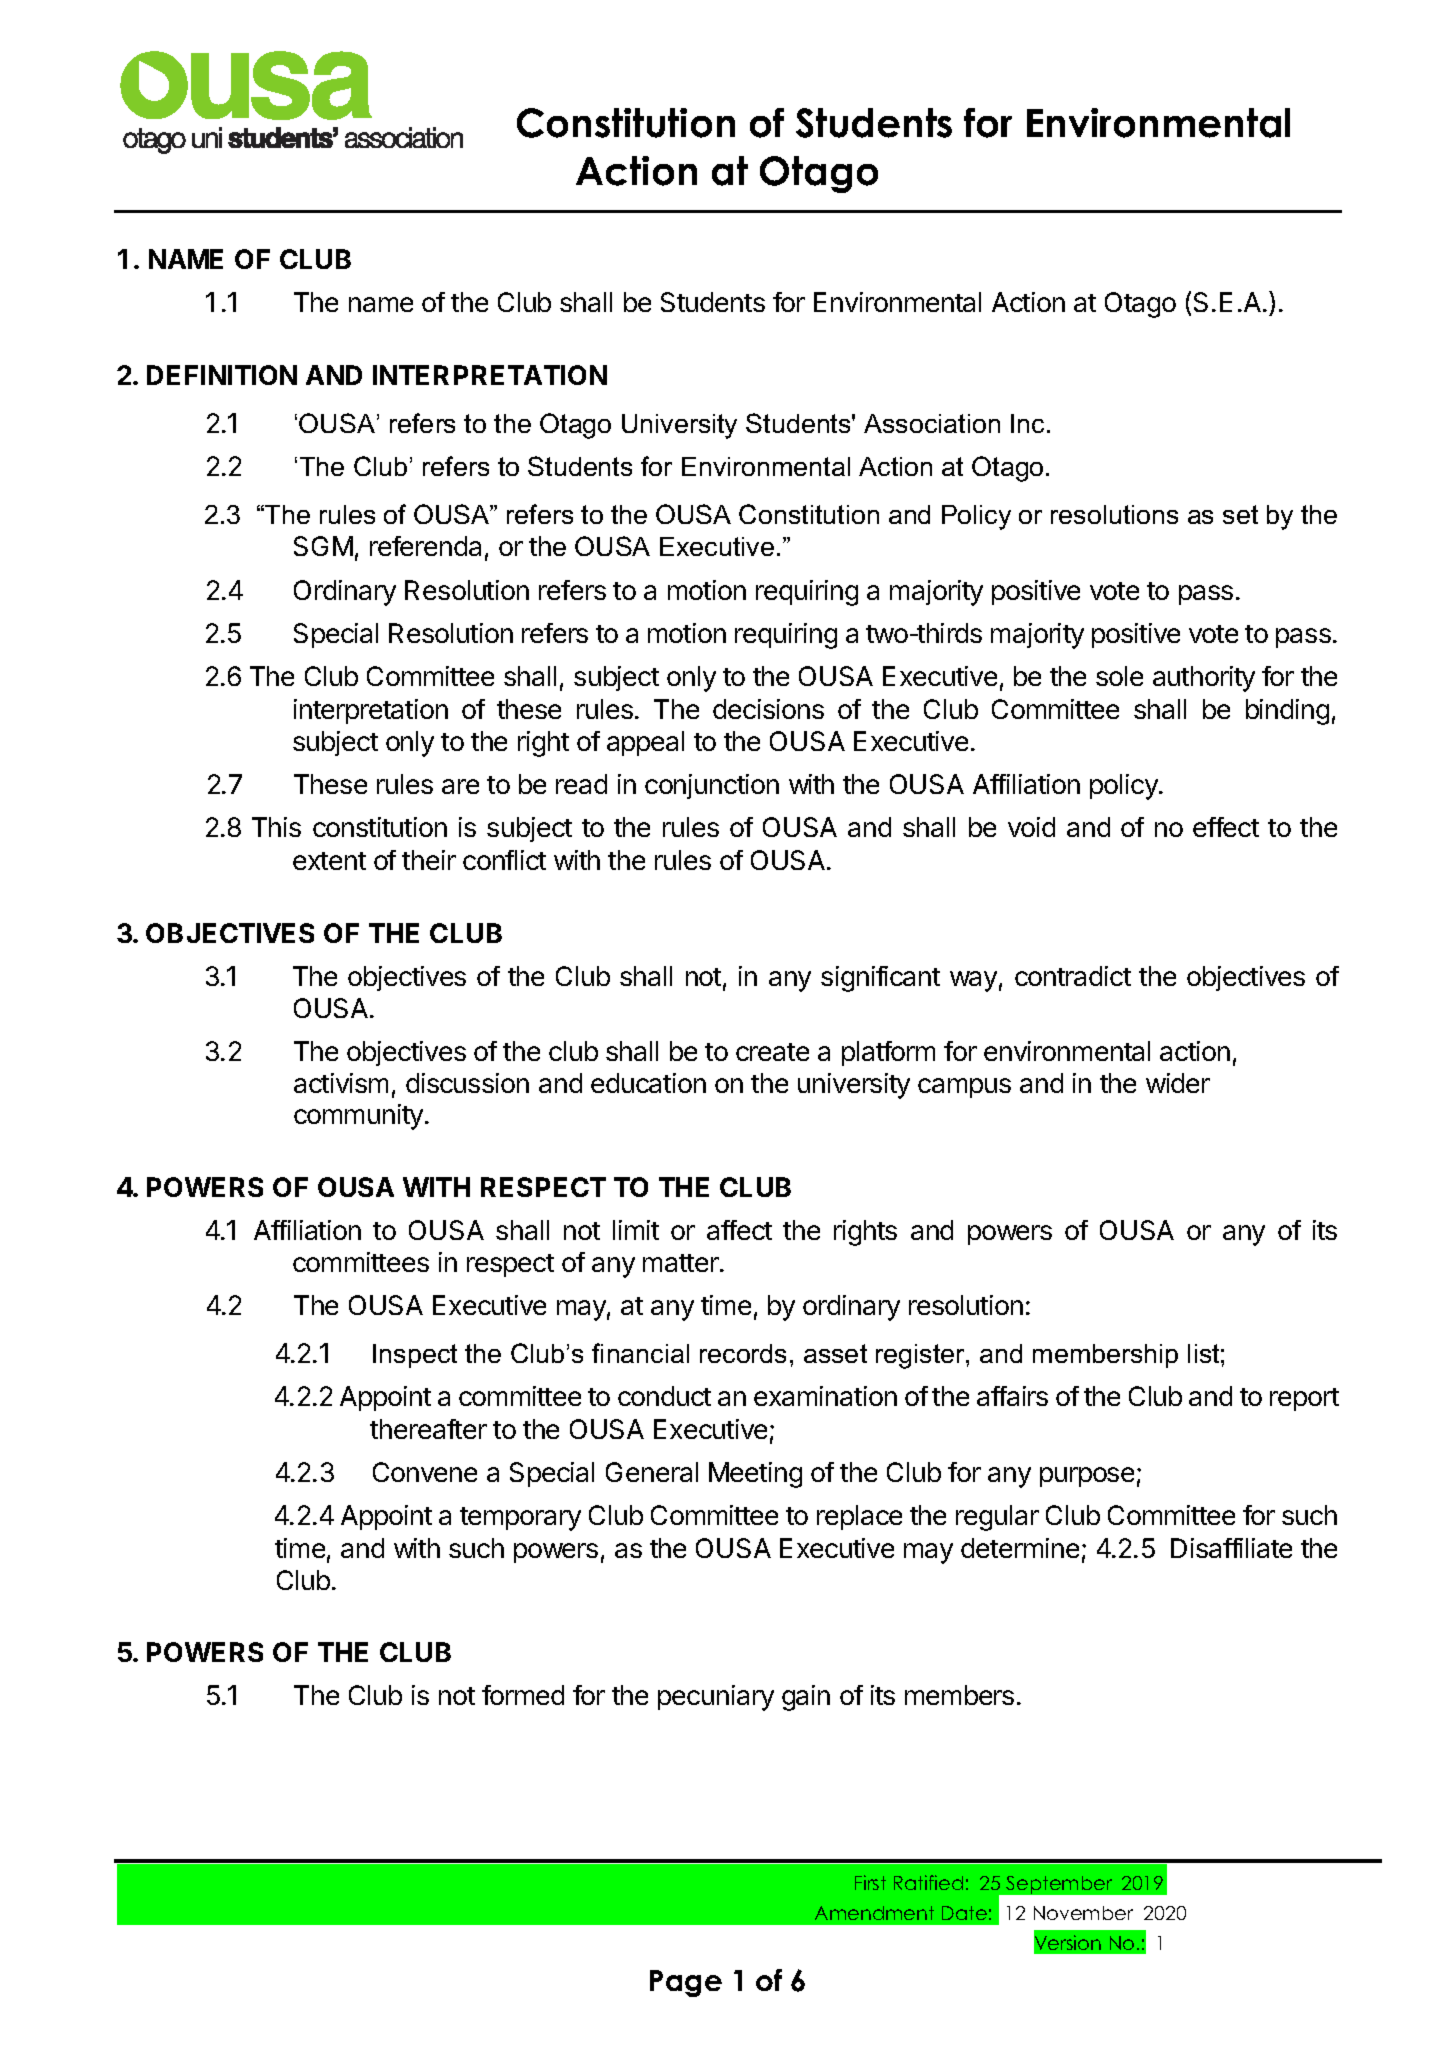  What do you see at coordinates (358, 1117) in the page?
I see `community` at bounding box center [358, 1117].
